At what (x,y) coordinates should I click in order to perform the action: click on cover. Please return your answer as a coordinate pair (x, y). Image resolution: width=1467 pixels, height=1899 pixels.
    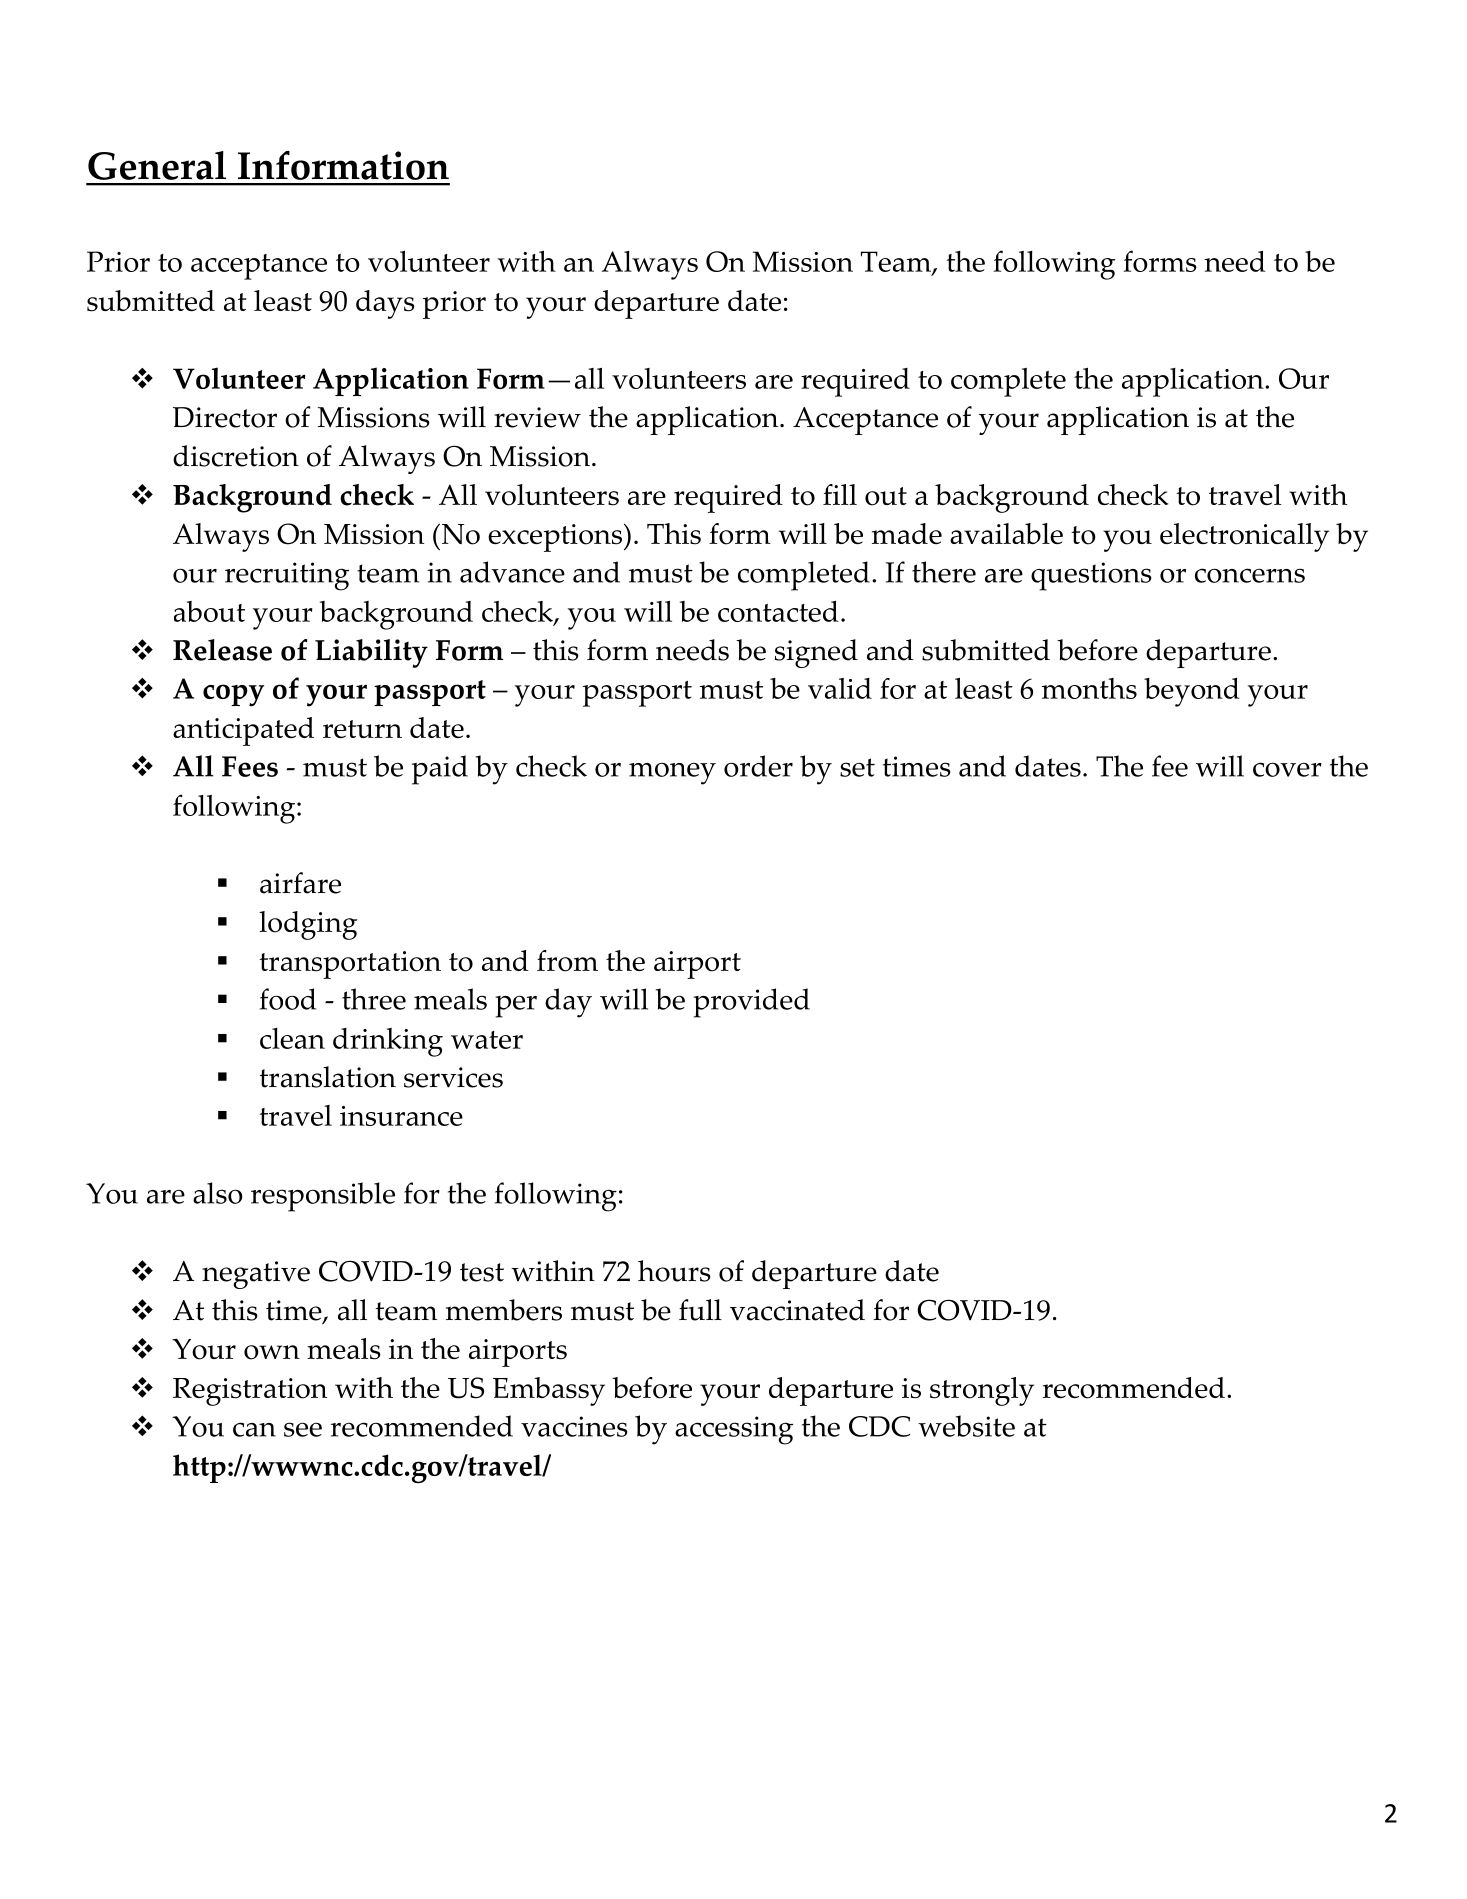
    Looking at the image, I should click on (1287, 769).
